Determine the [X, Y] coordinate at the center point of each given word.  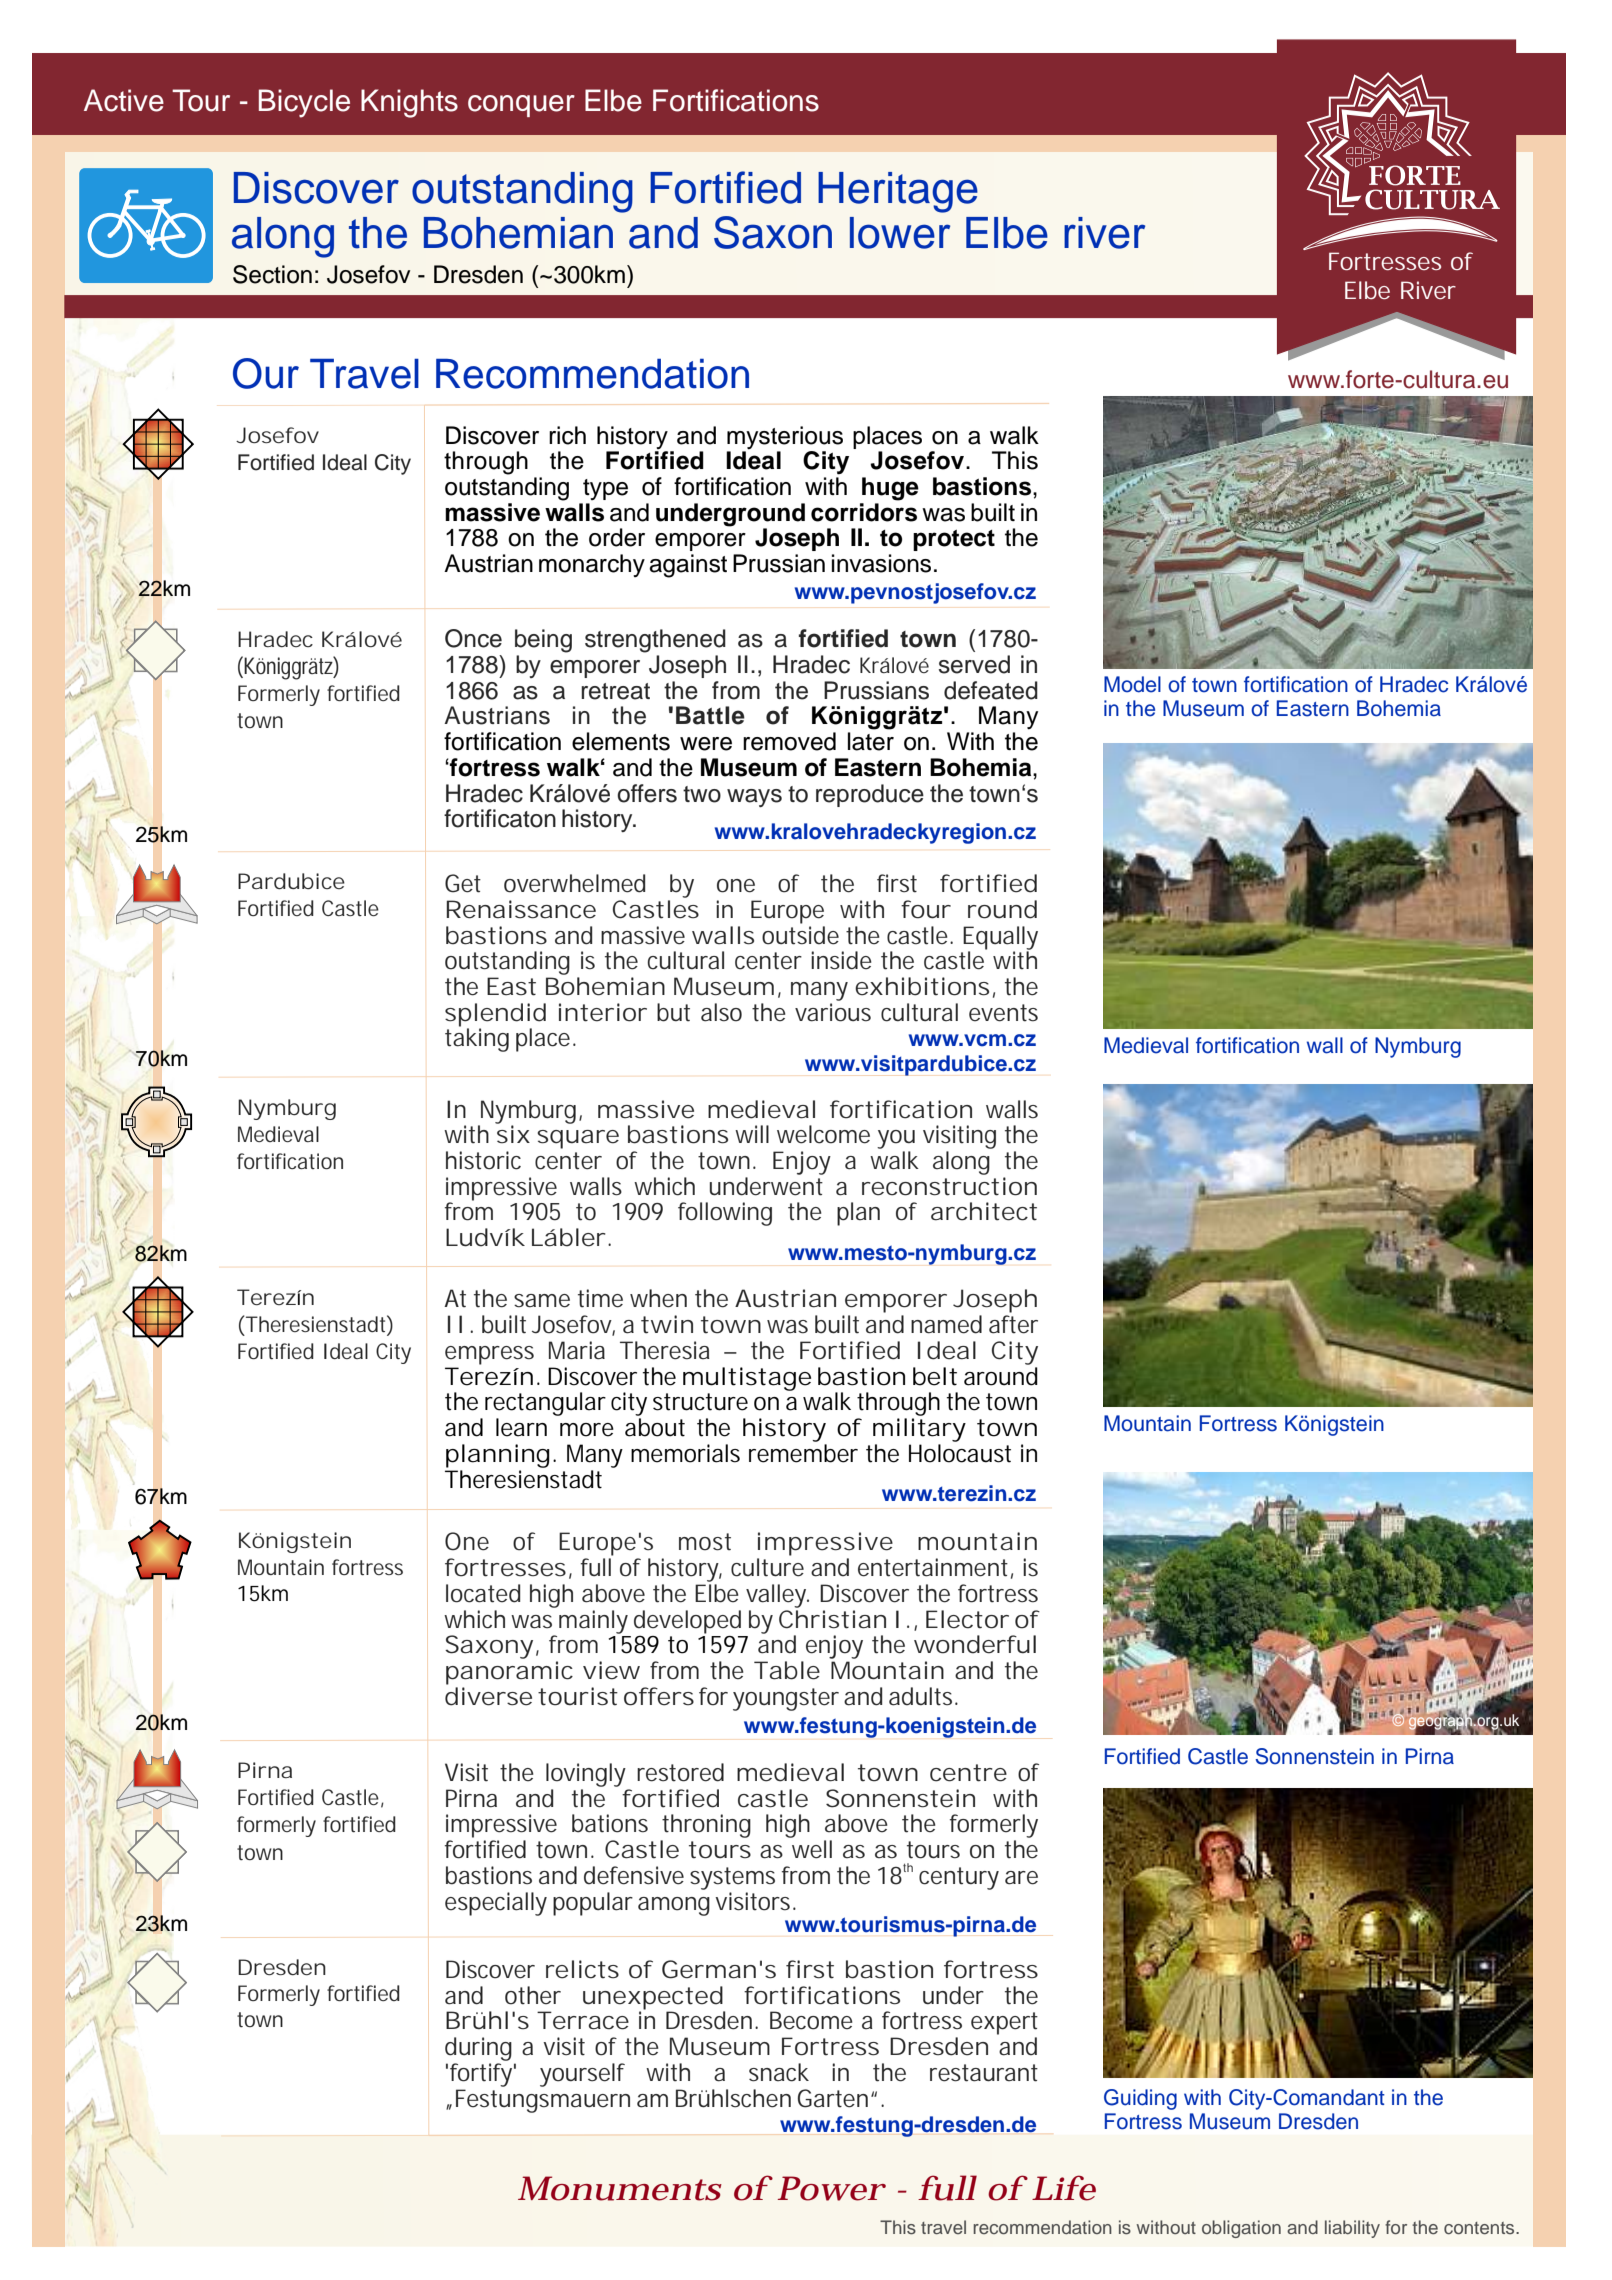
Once [473, 638]
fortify [483, 2075]
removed [789, 741]
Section [272, 274]
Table [787, 1670]
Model [1132, 684]
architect [984, 1211]
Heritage [898, 192]
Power [831, 2188]
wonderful [975, 1644]
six [513, 1133]
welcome [823, 1134]
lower [900, 233]
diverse [488, 1696]
